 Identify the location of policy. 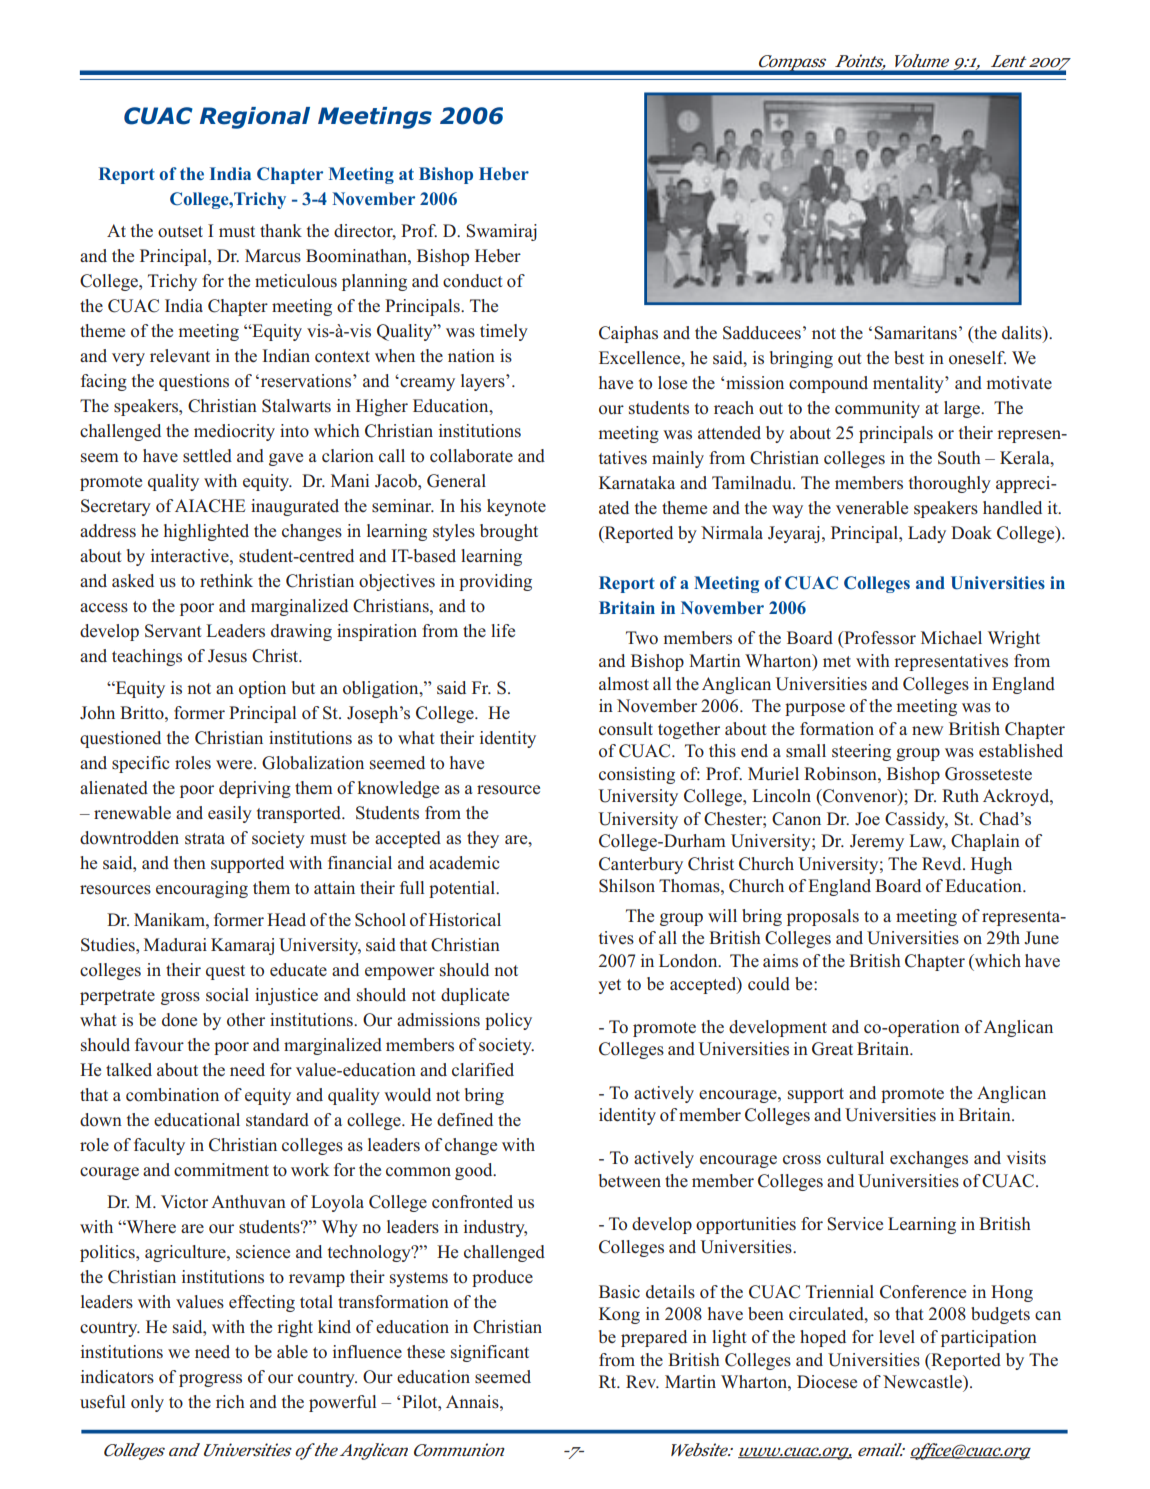
(508, 1021).
